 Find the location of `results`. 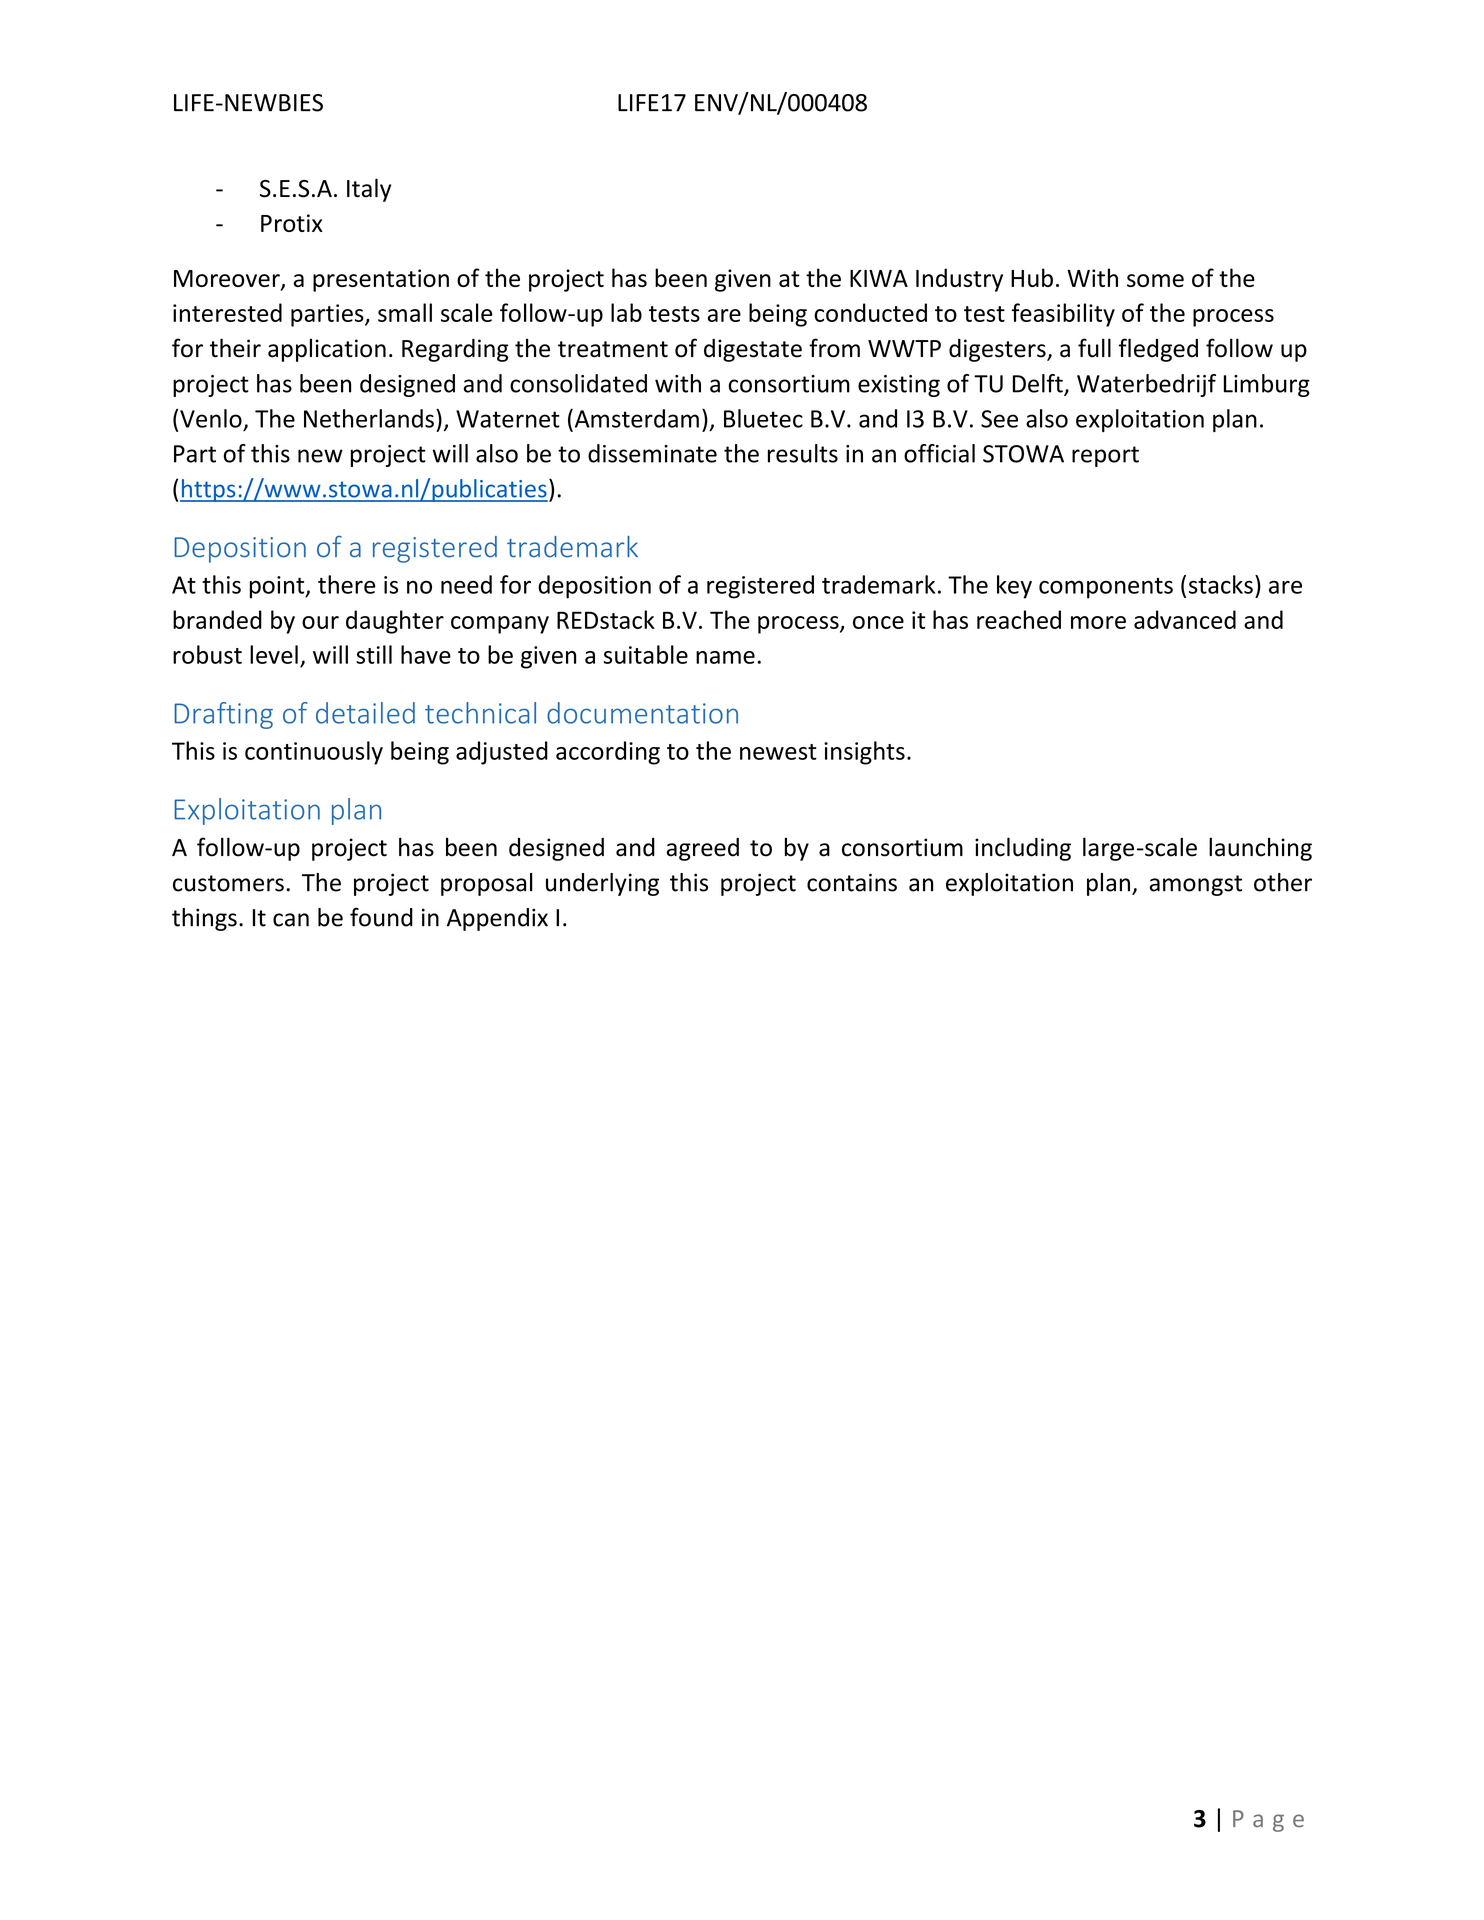

results is located at coordinates (803, 453).
